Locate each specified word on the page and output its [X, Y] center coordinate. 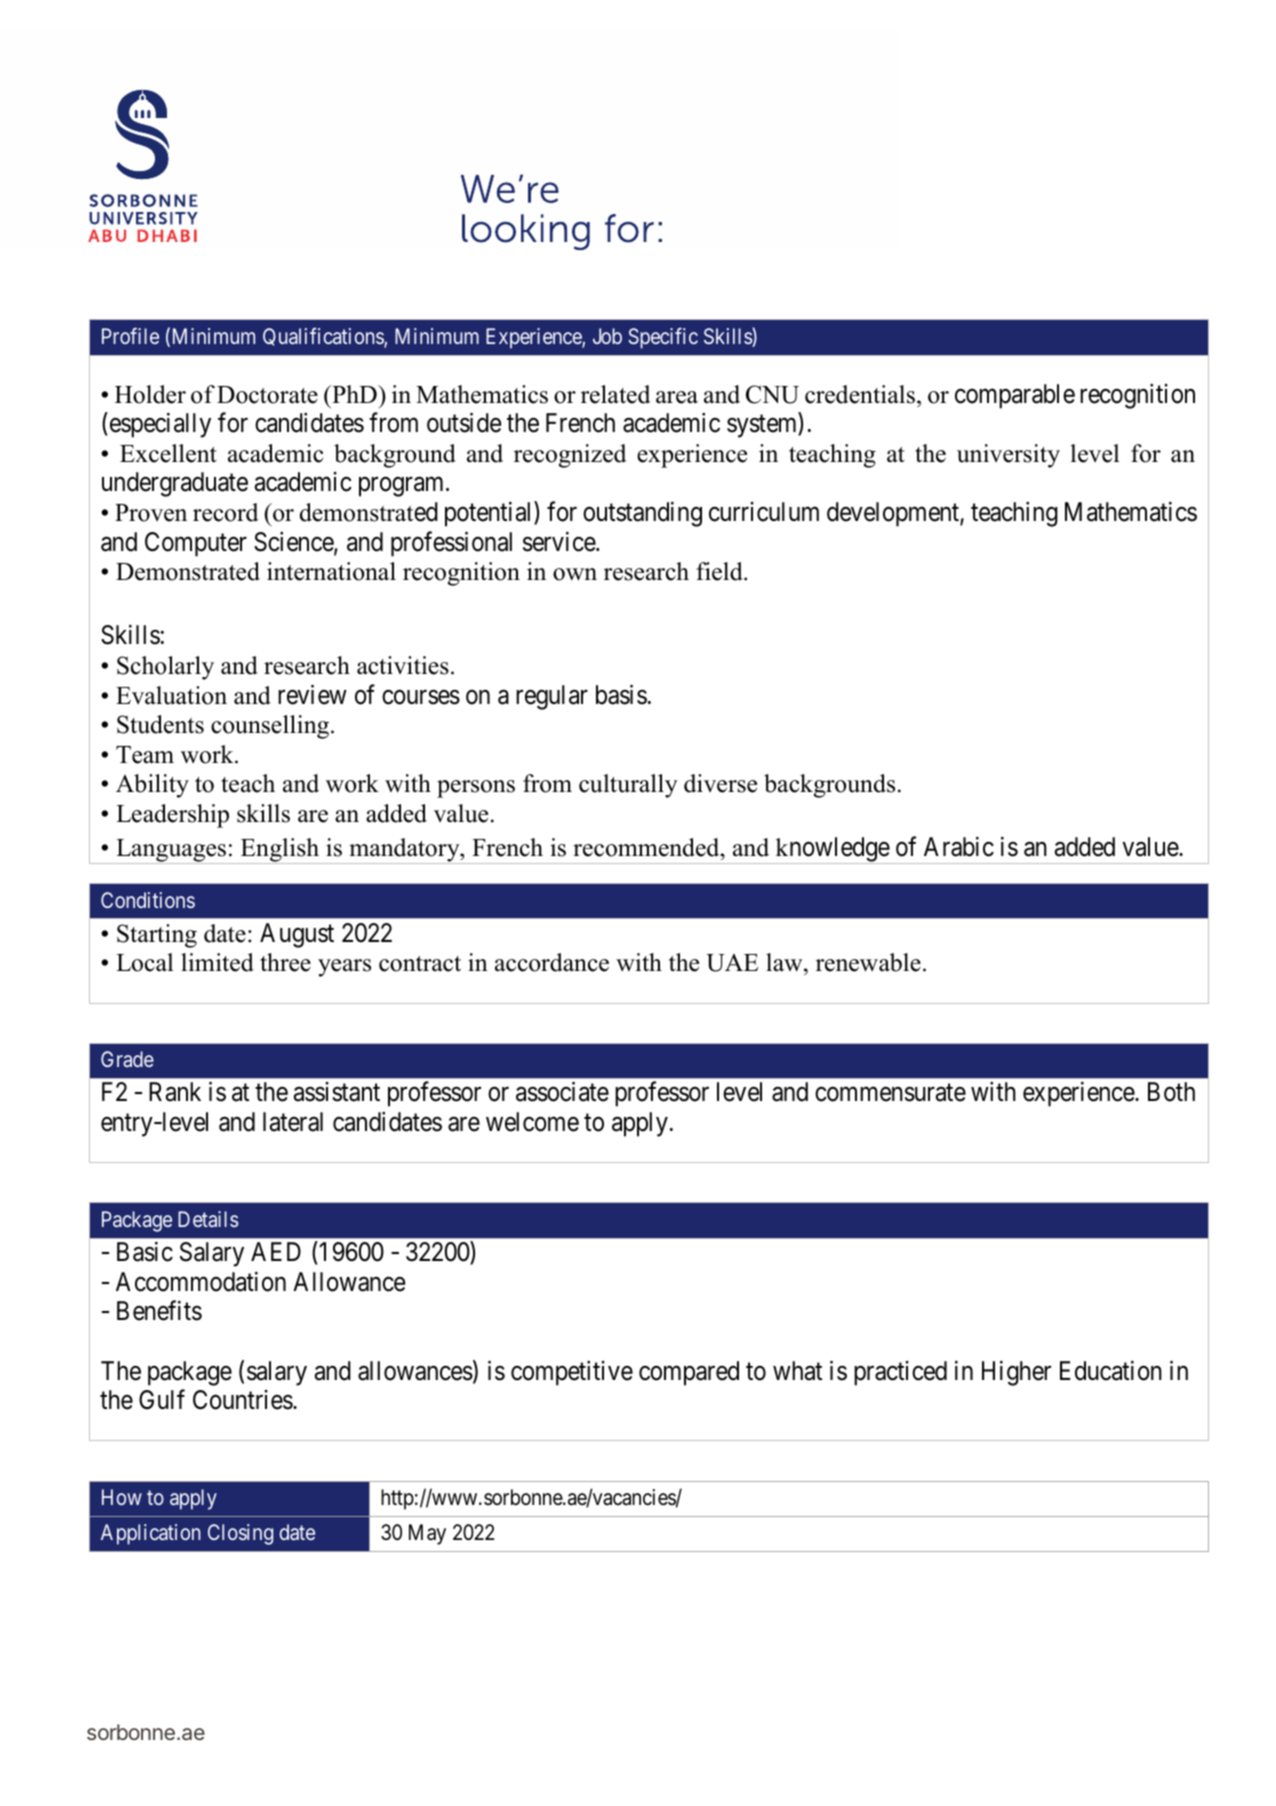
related [615, 394]
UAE [732, 963]
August [297, 935]
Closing [240, 1534]
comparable [1015, 396]
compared [689, 1373]
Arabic [959, 846]
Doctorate [267, 395]
